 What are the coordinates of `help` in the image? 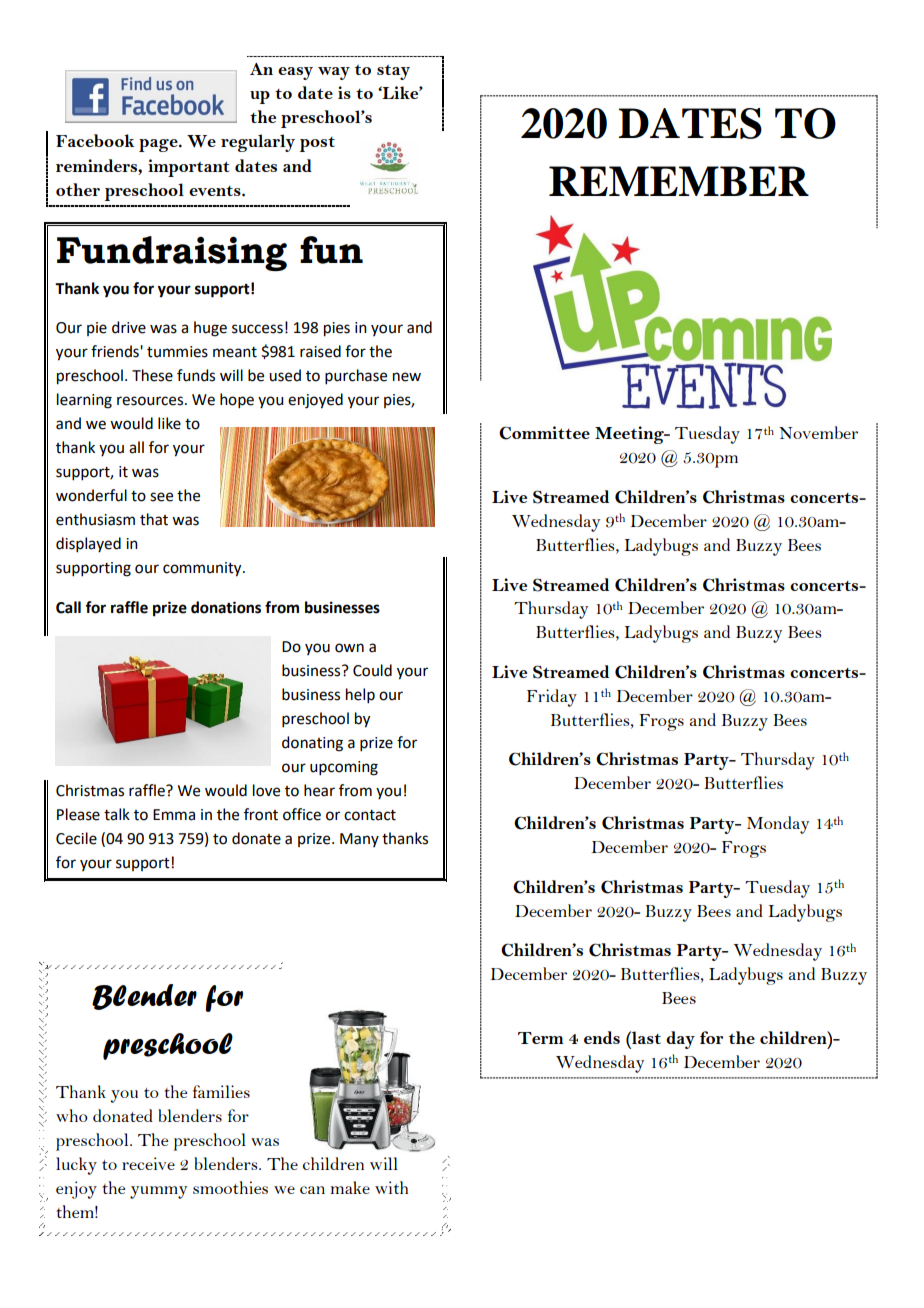 It's located at (360, 695).
